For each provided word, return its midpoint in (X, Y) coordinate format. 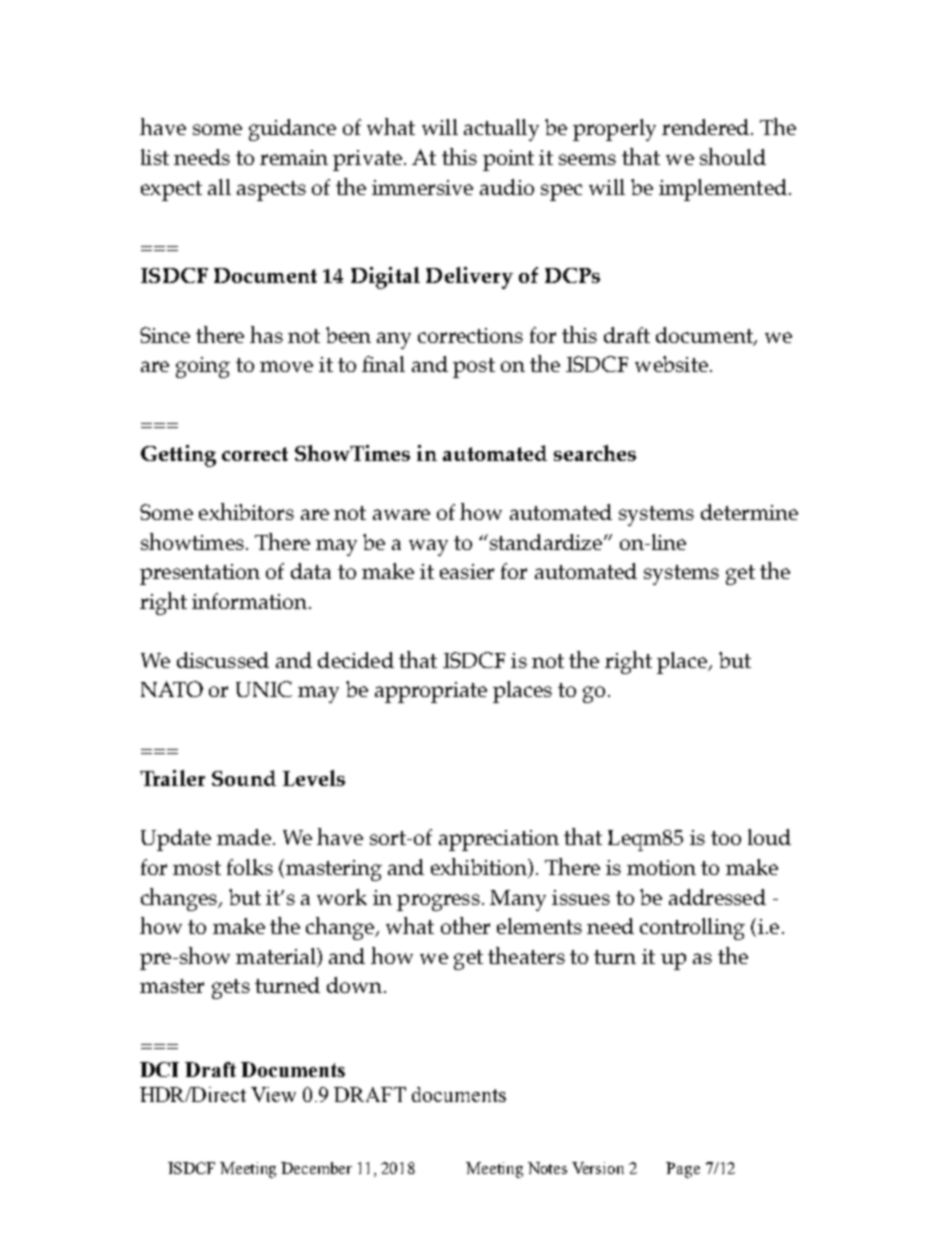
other (465, 925)
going (203, 367)
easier (467, 571)
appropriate (431, 692)
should (733, 156)
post (474, 368)
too (726, 838)
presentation (200, 574)
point (508, 160)
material (277, 956)
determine (749, 512)
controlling (692, 929)
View (273, 1094)
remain (294, 157)
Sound (244, 778)
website (671, 364)
